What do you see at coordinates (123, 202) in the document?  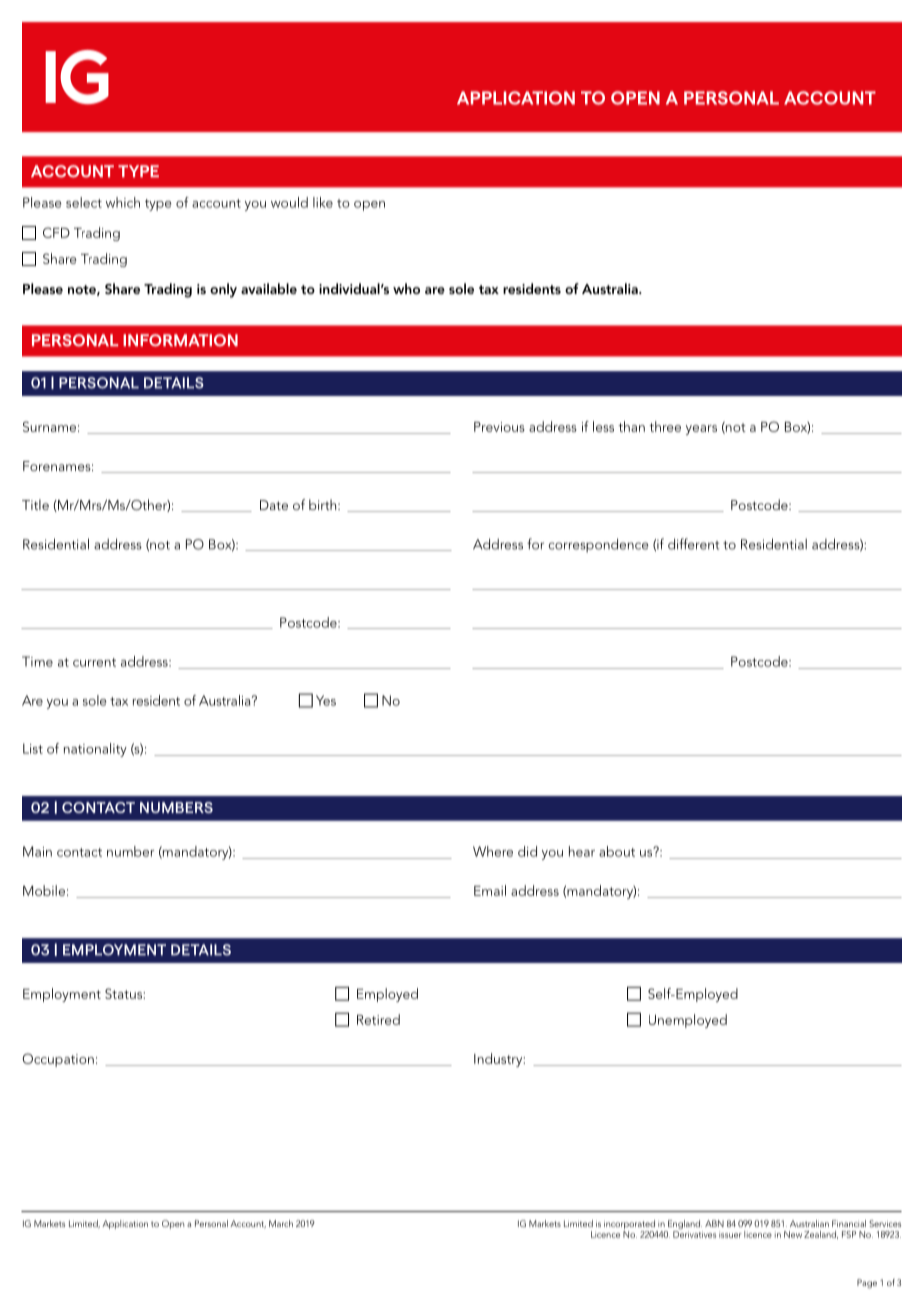 I see `which` at bounding box center [123, 202].
